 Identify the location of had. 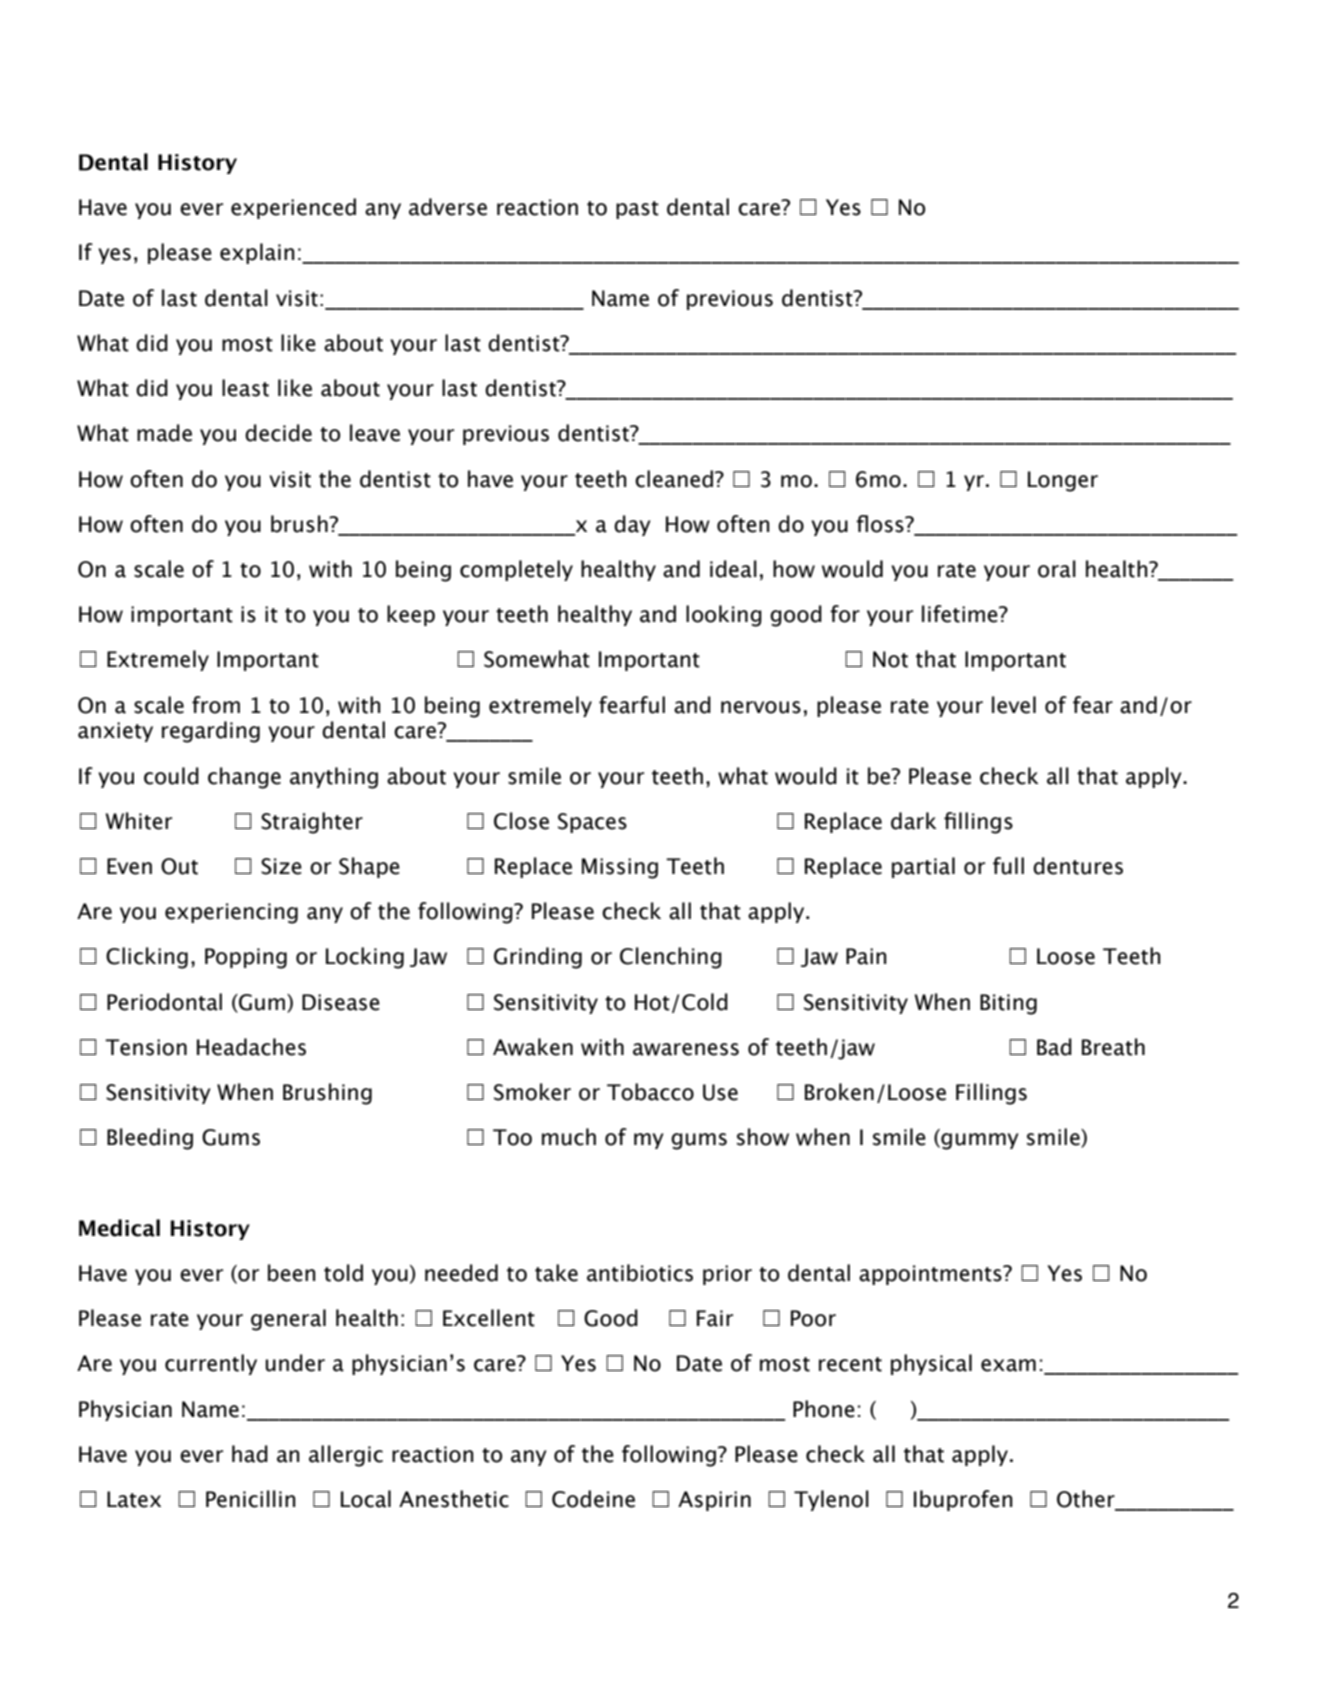
(250, 1454).
